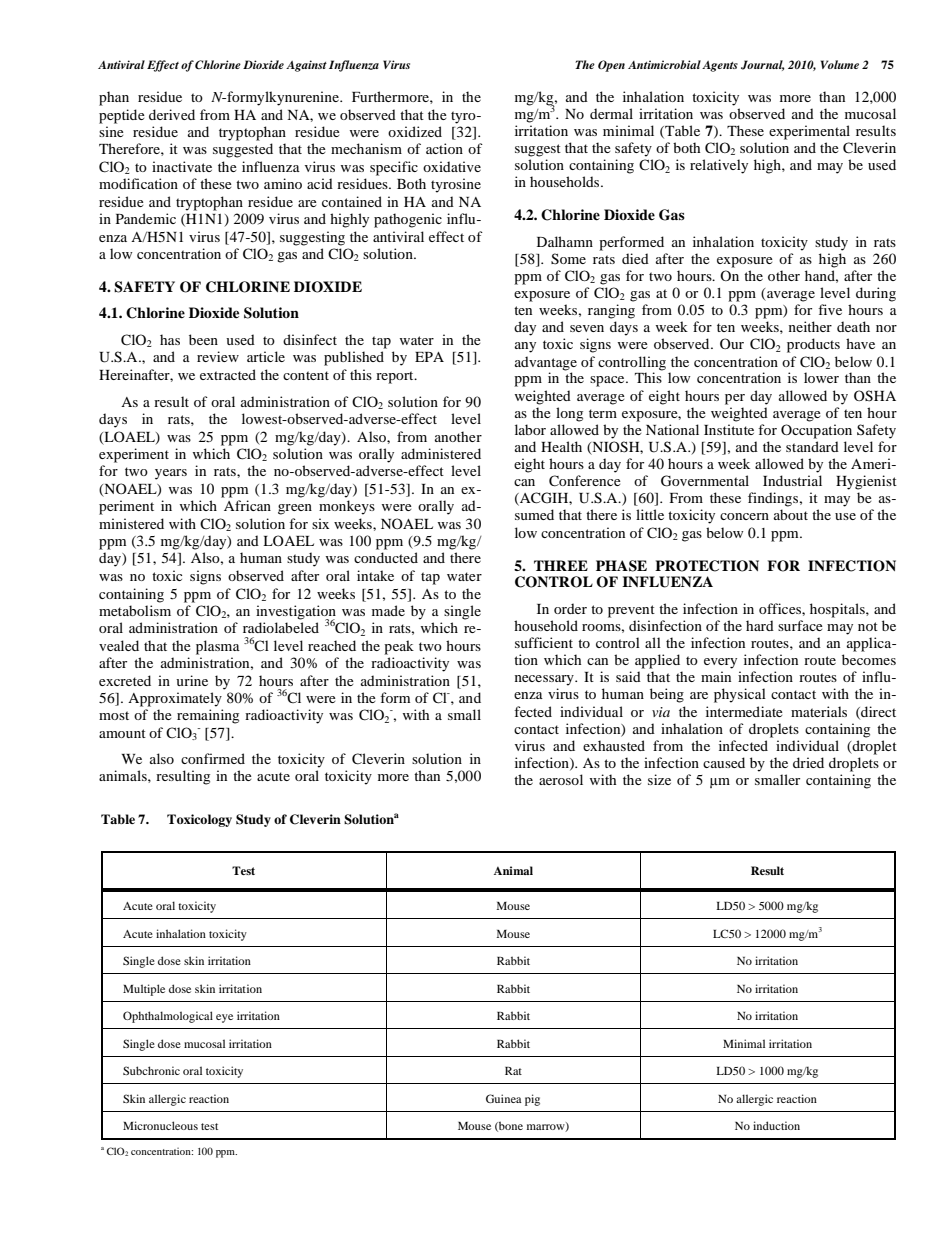  What do you see at coordinates (808, 762) in the page?
I see `dried` at bounding box center [808, 762].
